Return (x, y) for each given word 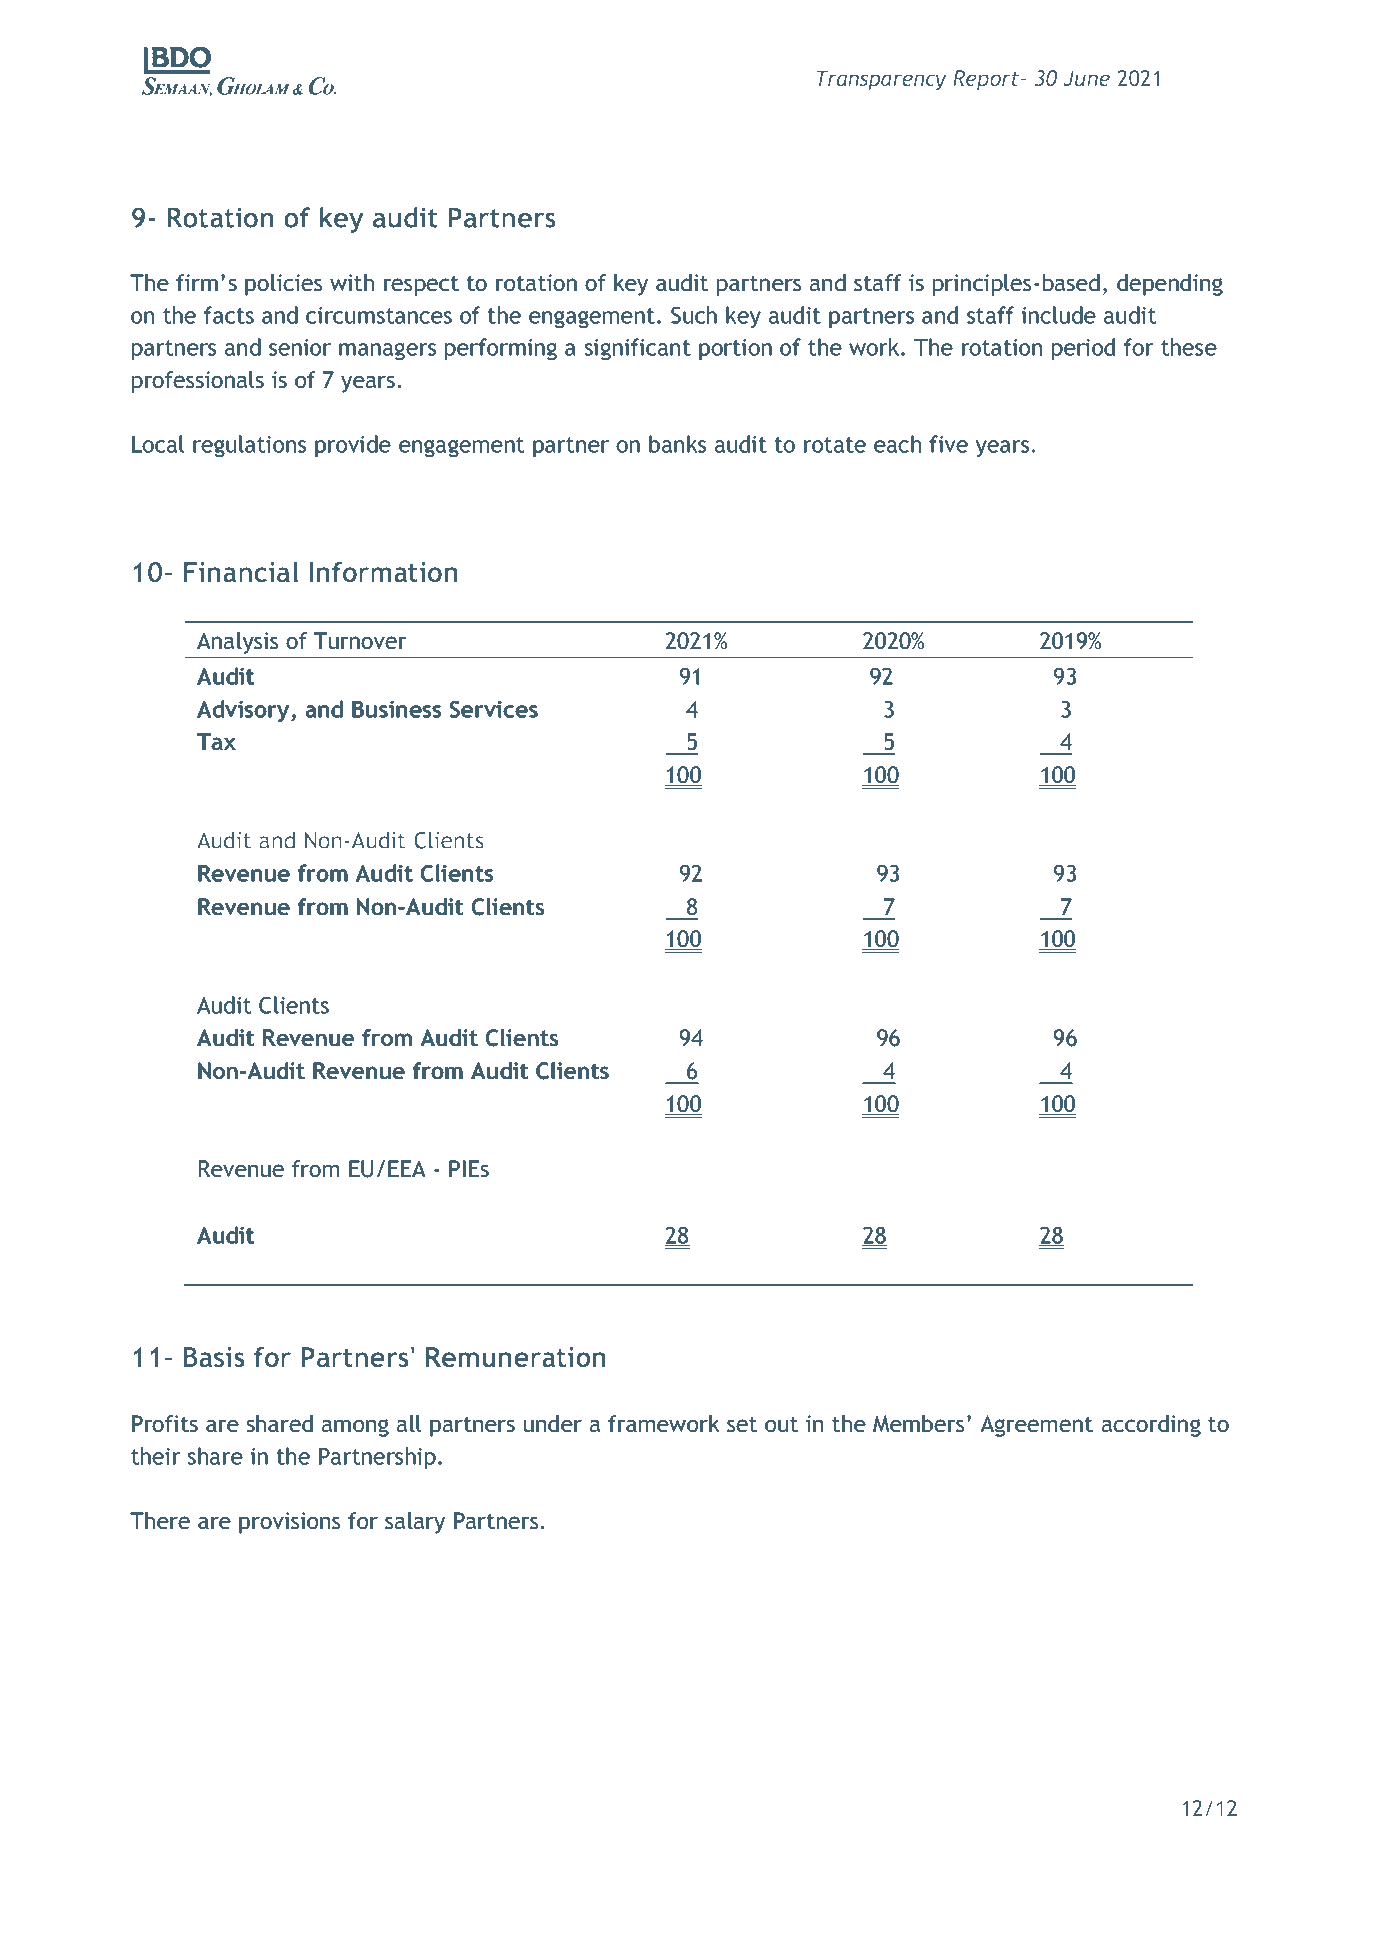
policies (283, 285)
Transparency (881, 80)
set (742, 1424)
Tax (216, 741)
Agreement (1037, 1426)
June (1086, 78)
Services (494, 709)
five (948, 444)
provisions (289, 1523)
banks (677, 444)
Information (383, 572)
